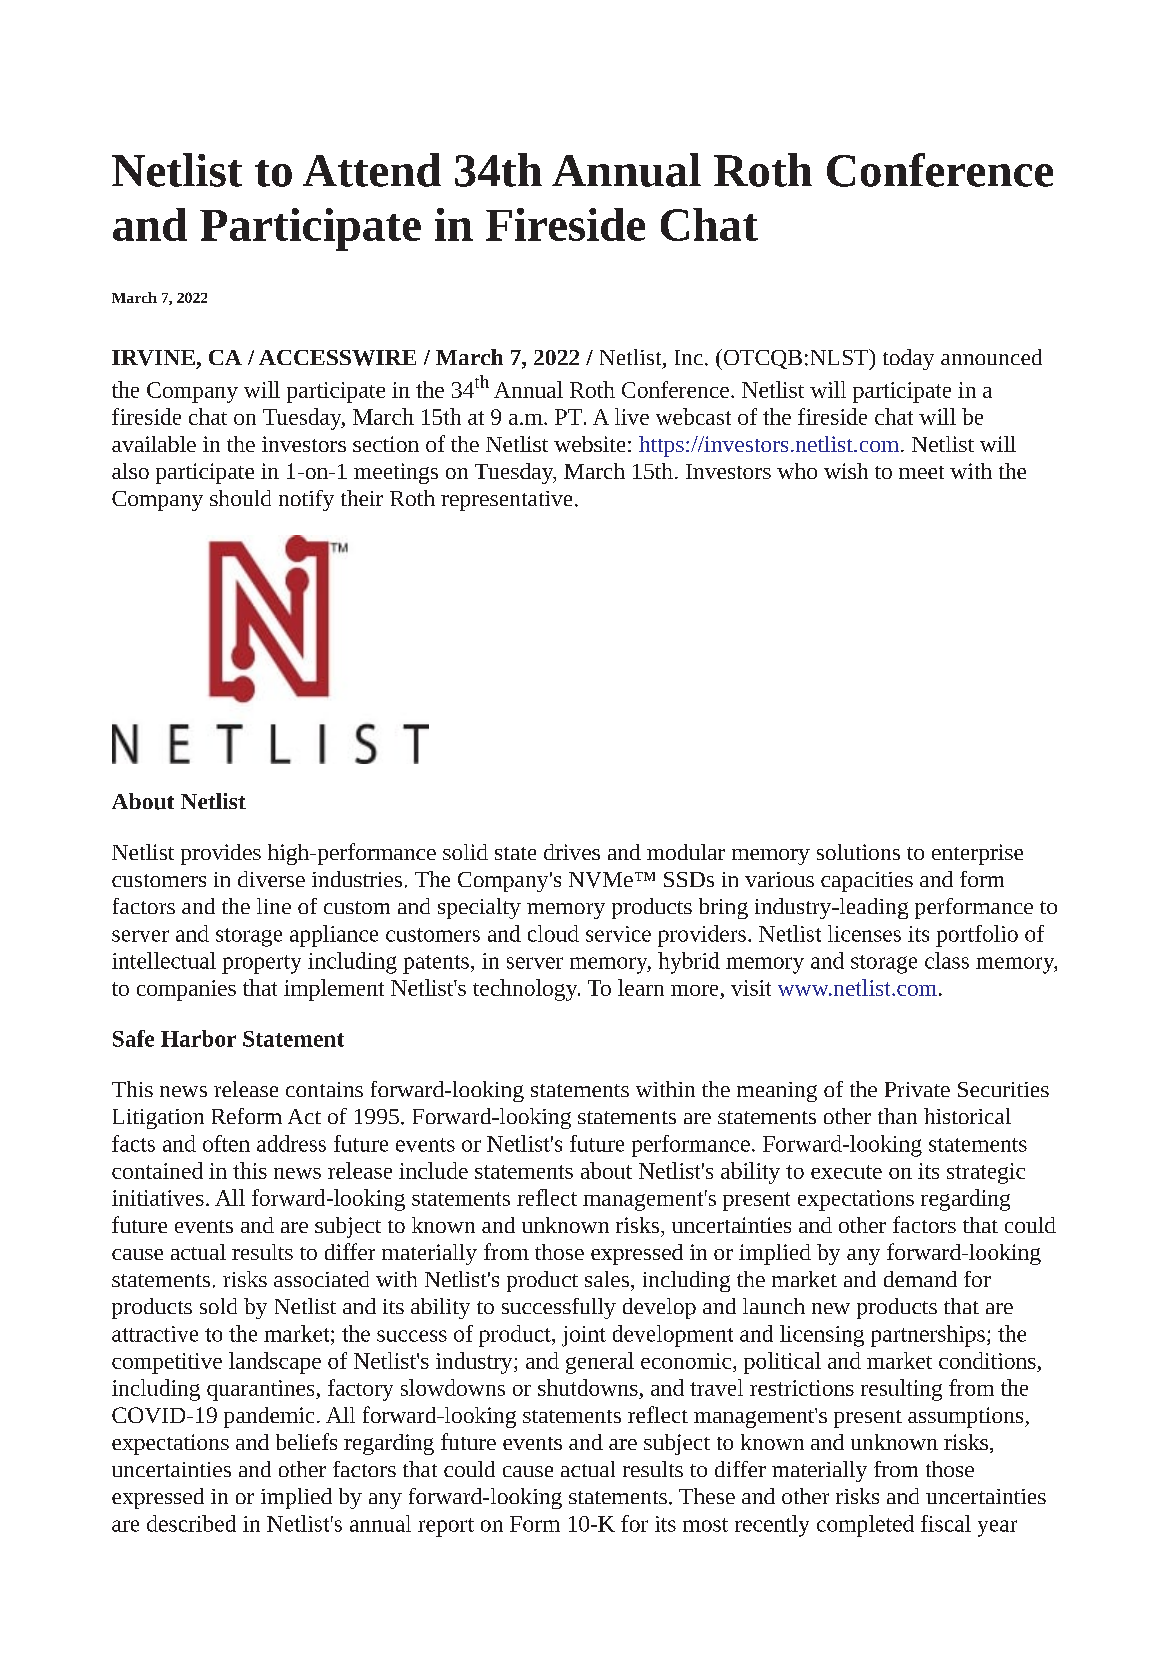  What do you see at coordinates (198, 1038) in the screenshot?
I see `Harbor` at bounding box center [198, 1038].
